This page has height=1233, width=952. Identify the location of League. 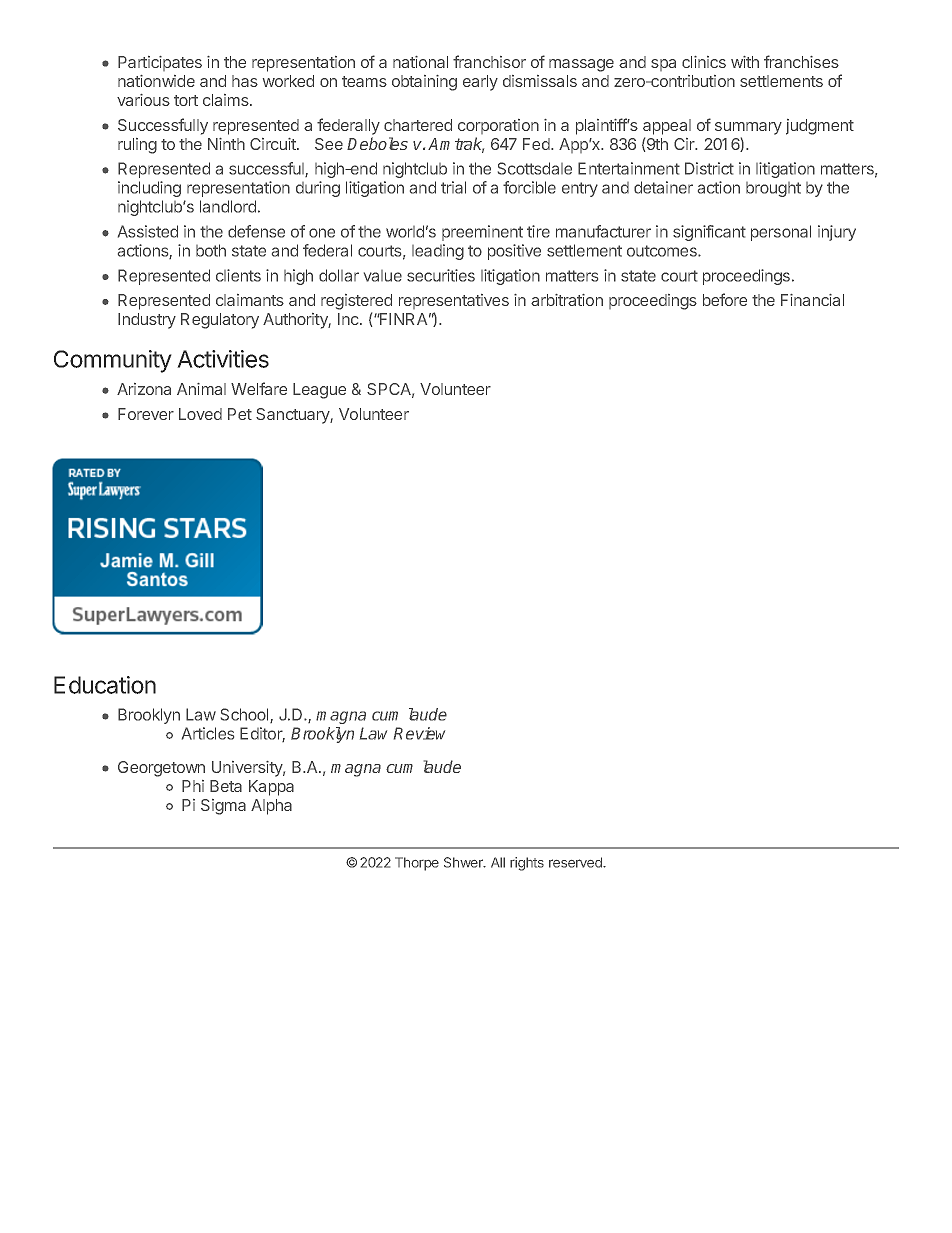
(319, 391).
